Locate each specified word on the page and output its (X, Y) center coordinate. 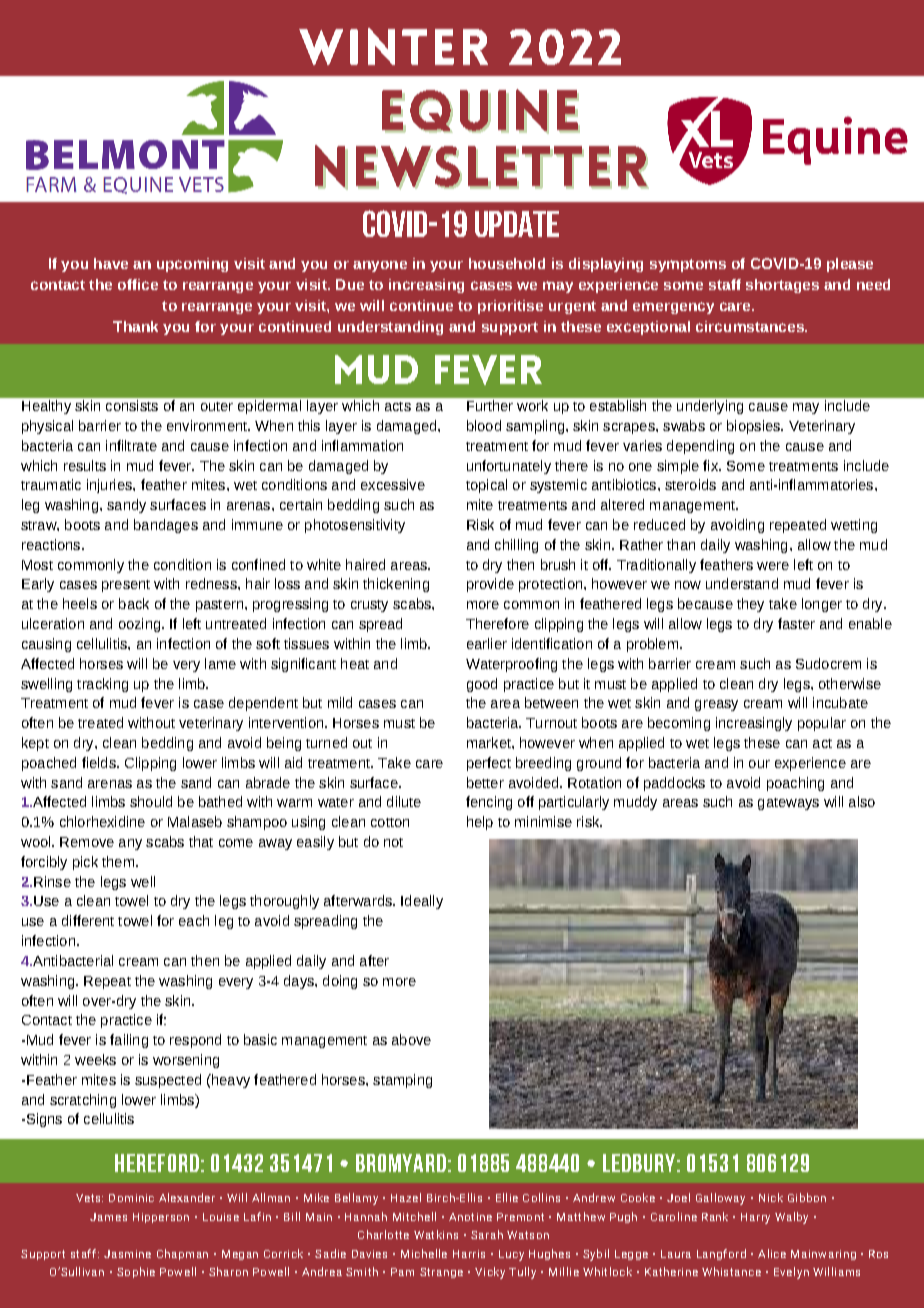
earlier (487, 643)
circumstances (751, 326)
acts (398, 406)
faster (796, 623)
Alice (772, 1253)
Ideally (422, 902)
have (111, 263)
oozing (141, 625)
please (850, 265)
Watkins (436, 1234)
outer (217, 406)
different (88, 920)
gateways (788, 804)
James (108, 1217)
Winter (393, 46)
